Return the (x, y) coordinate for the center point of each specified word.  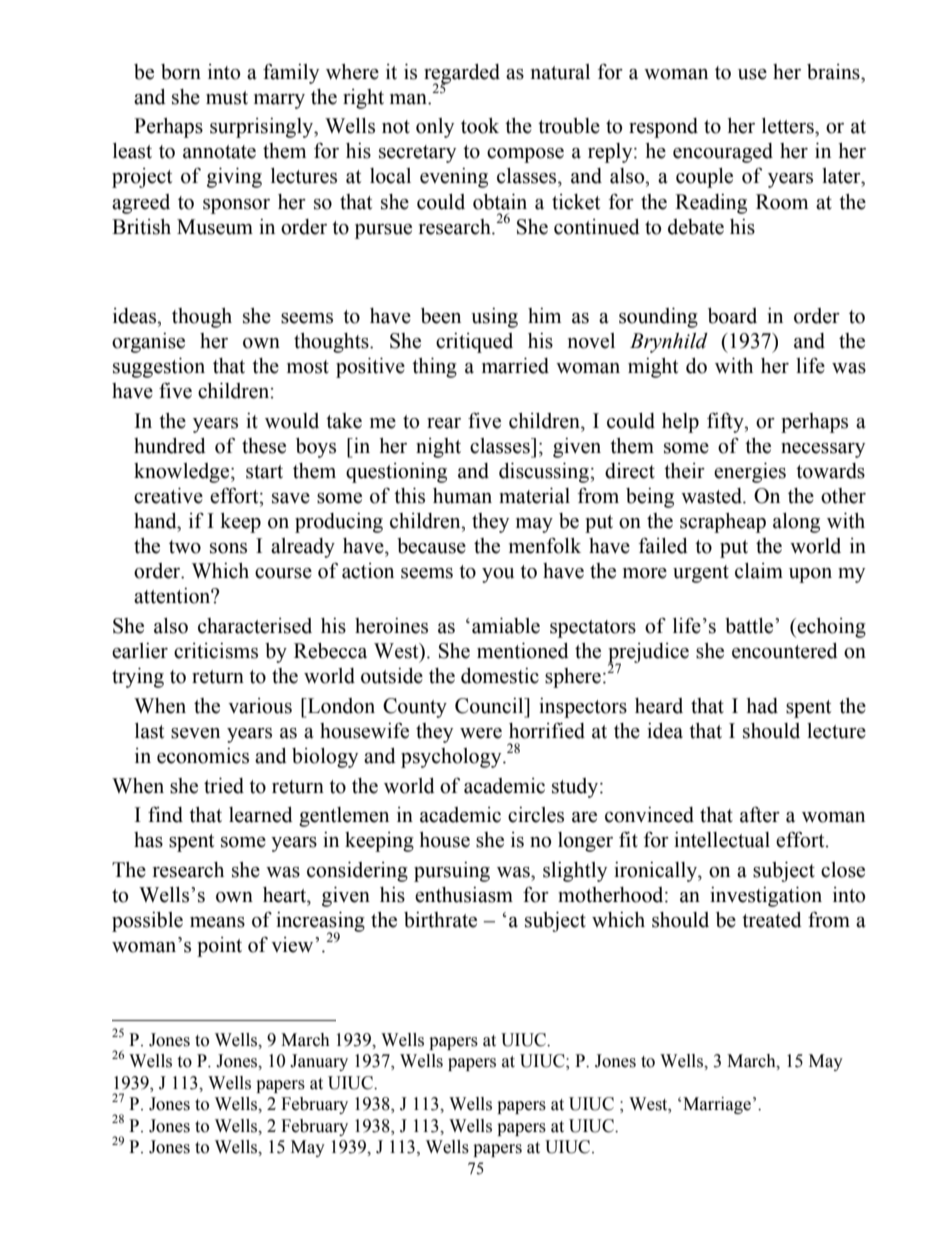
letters (789, 126)
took (480, 126)
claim (759, 571)
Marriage (717, 1105)
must (227, 98)
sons (228, 548)
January (319, 1062)
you (498, 575)
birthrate (440, 920)
